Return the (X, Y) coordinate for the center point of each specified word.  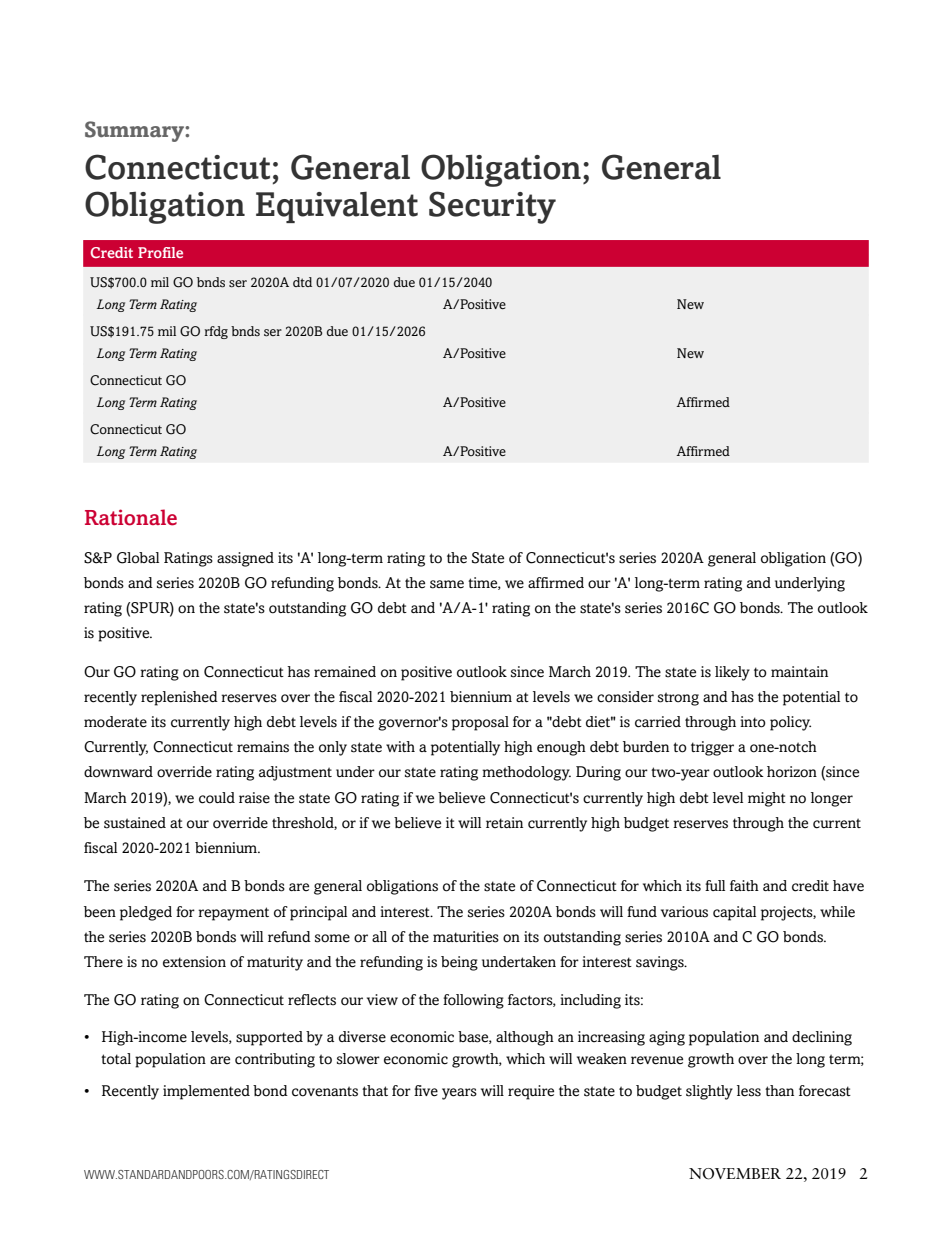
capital (734, 913)
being (459, 963)
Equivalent (337, 207)
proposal (480, 723)
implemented (206, 1092)
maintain (799, 671)
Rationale (131, 517)
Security (492, 207)
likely (732, 673)
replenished (179, 698)
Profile (160, 252)
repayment (233, 914)
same (447, 584)
